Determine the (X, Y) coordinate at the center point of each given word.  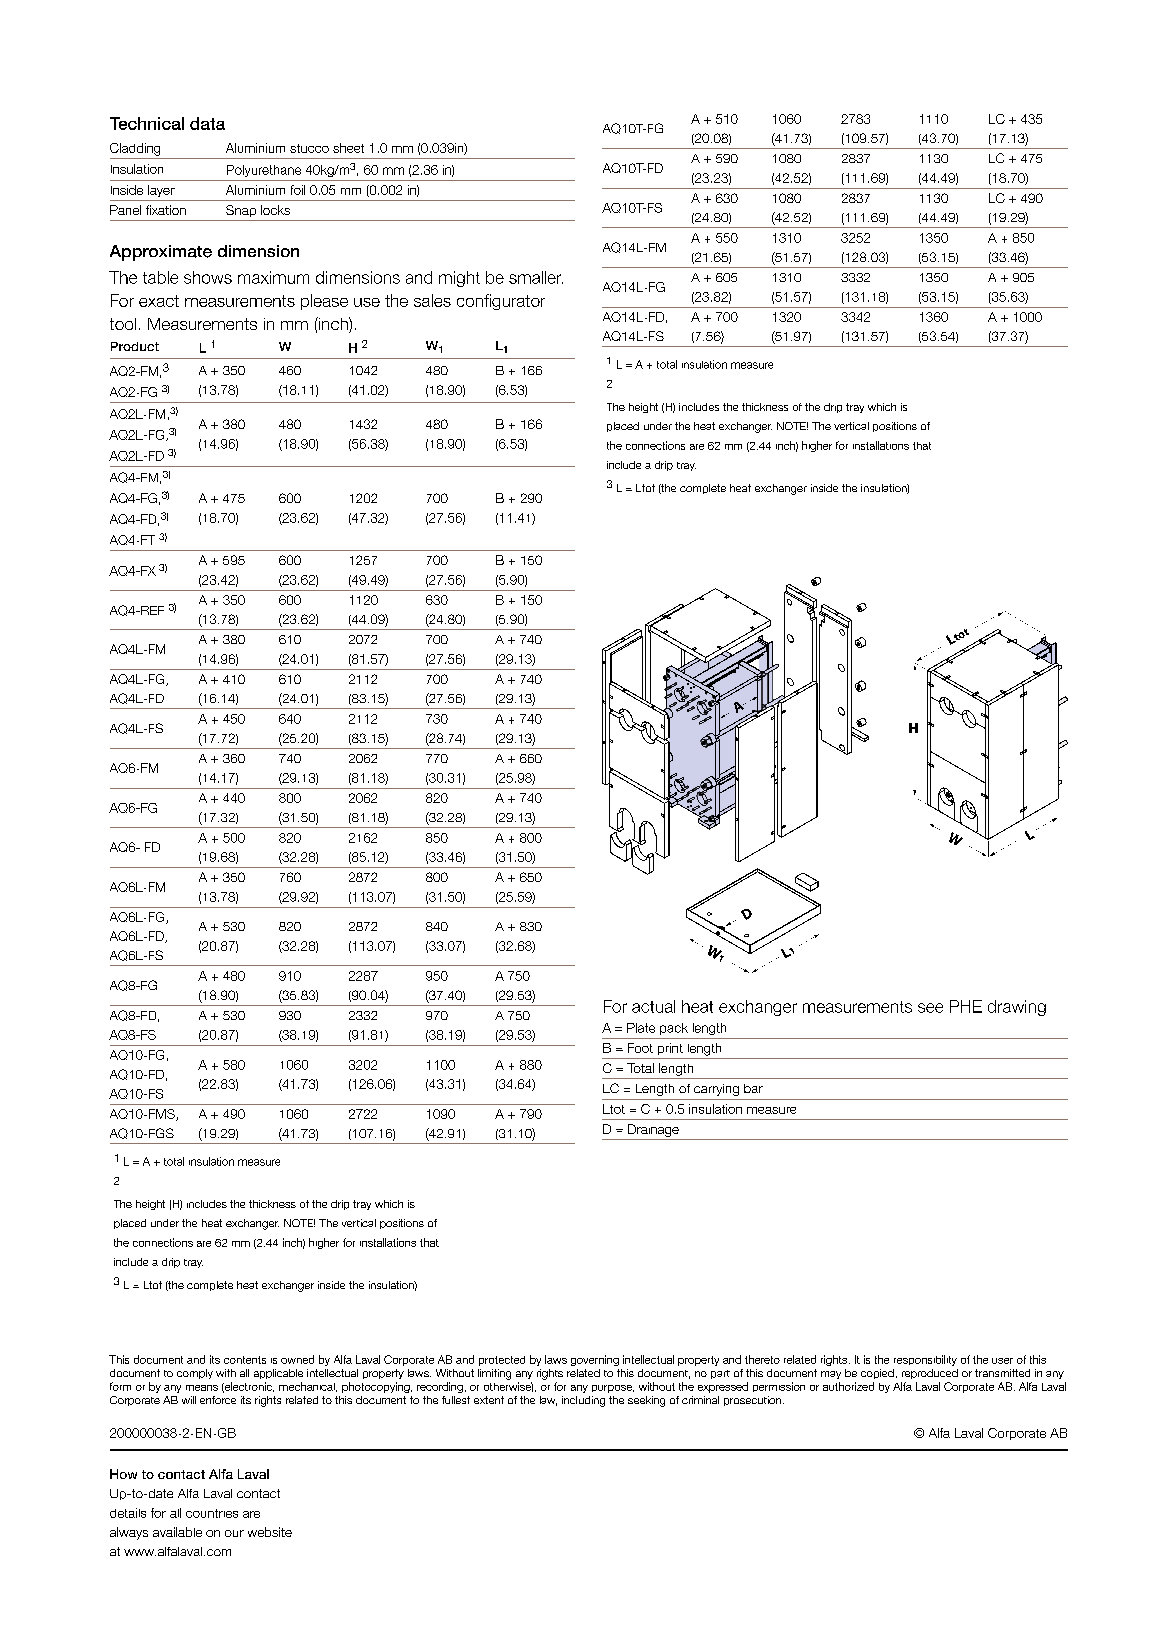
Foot (640, 1048)
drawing (1017, 1008)
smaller (536, 277)
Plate (641, 1028)
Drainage (653, 1130)
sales (432, 300)
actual (653, 1006)
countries (212, 1513)
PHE (966, 1006)
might (459, 279)
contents (245, 1360)
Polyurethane (264, 171)
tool (123, 324)
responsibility (925, 1360)
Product (135, 346)
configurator (501, 302)
